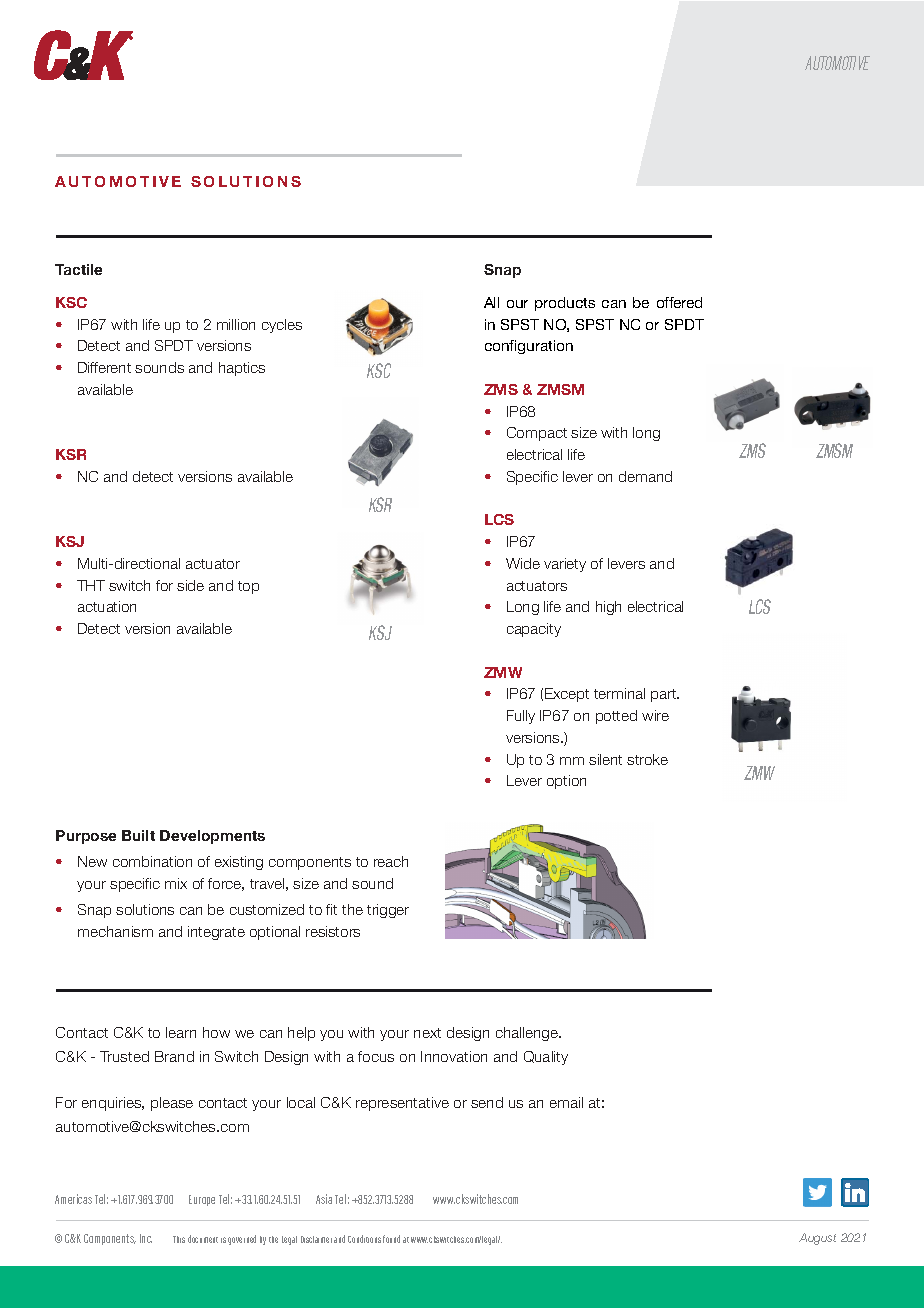  Describe the element at coordinates (679, 302) in the image. I see `offered` at that location.
